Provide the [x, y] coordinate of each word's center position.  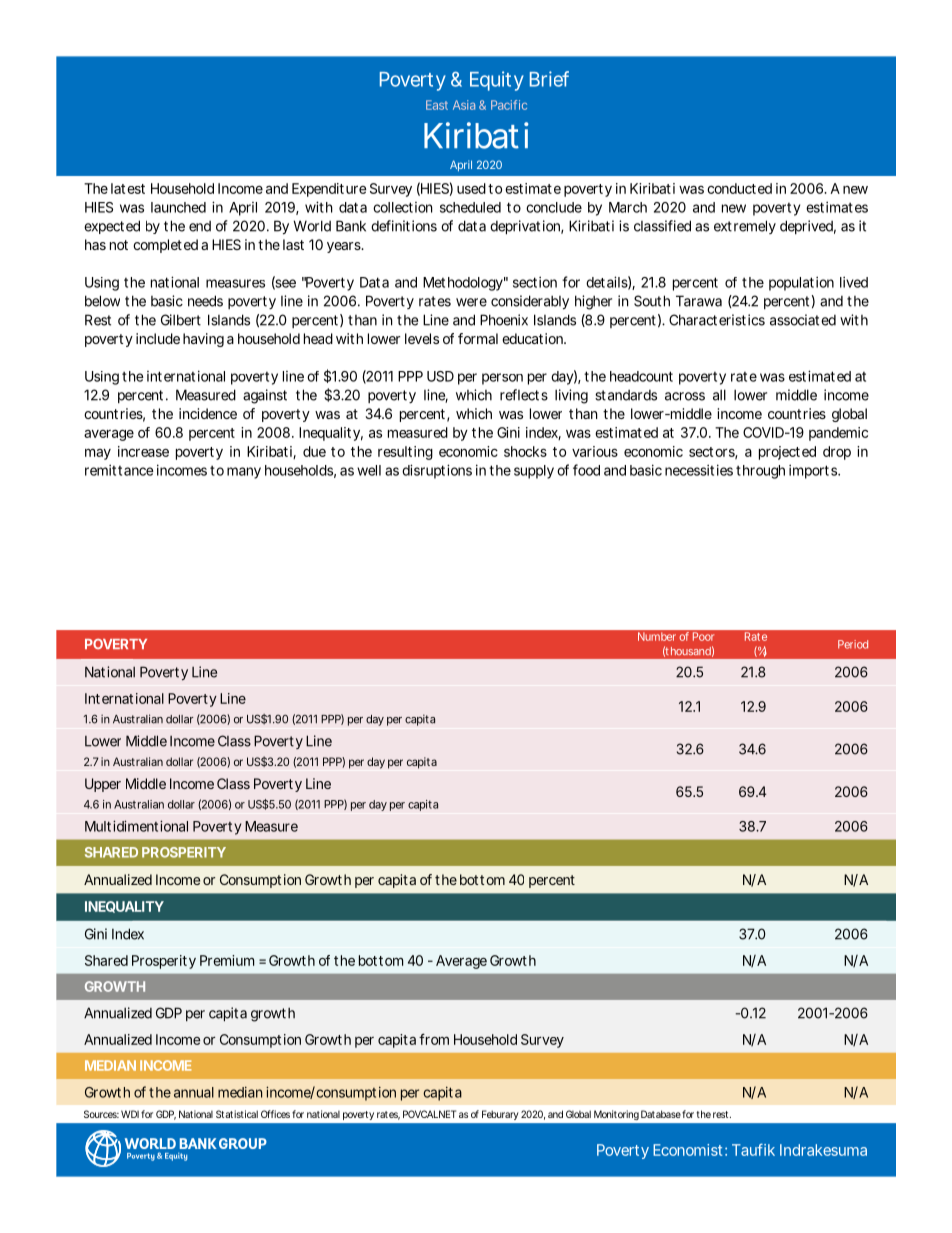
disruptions [437, 471]
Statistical [237, 1114]
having [203, 340]
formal [478, 338]
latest [128, 188]
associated [803, 320]
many [244, 473]
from [434, 1039]
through [760, 472]
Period [853, 644]
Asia [464, 105]
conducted [739, 188]
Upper [103, 785]
